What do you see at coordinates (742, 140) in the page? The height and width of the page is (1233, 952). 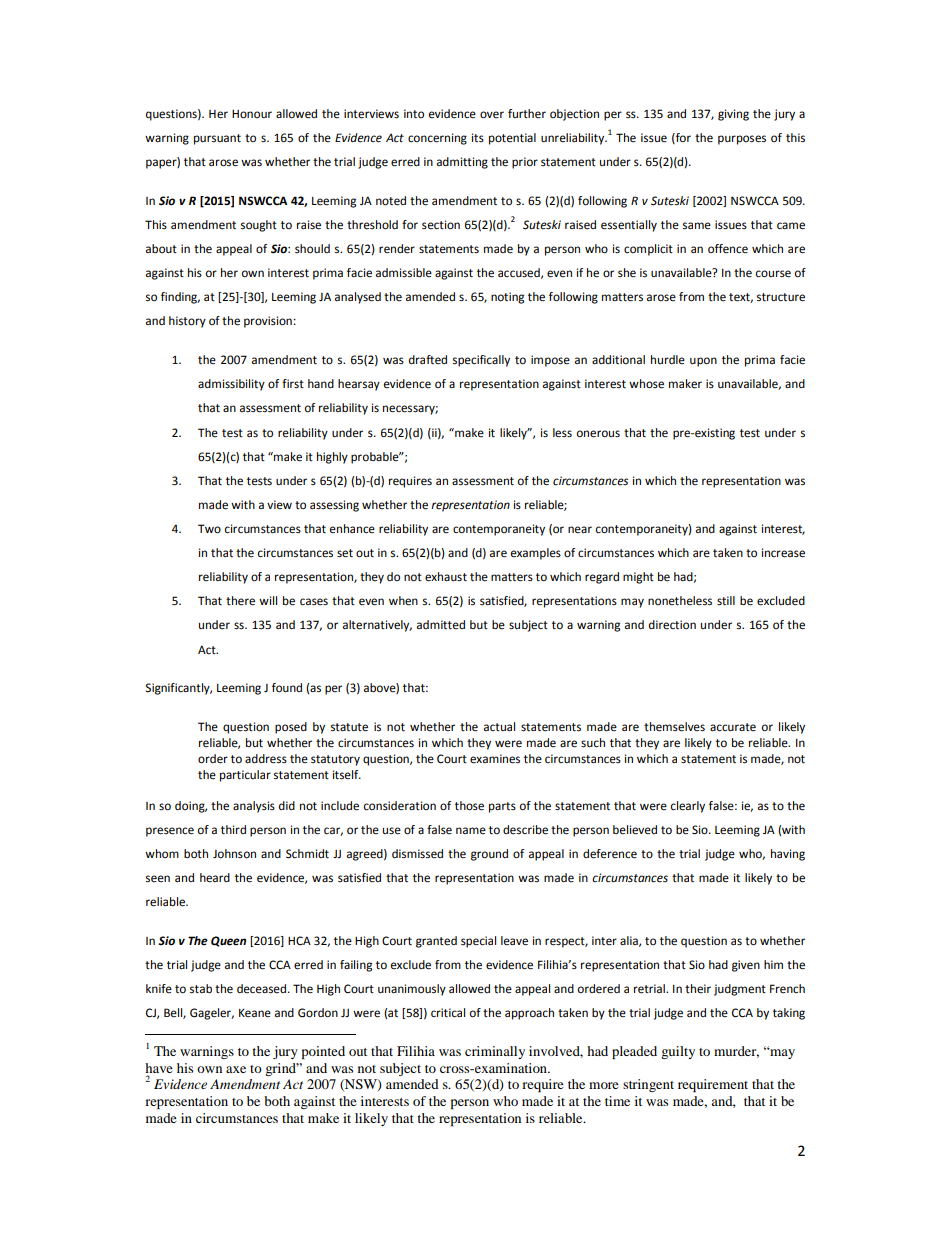 I see `purposes` at bounding box center [742, 140].
